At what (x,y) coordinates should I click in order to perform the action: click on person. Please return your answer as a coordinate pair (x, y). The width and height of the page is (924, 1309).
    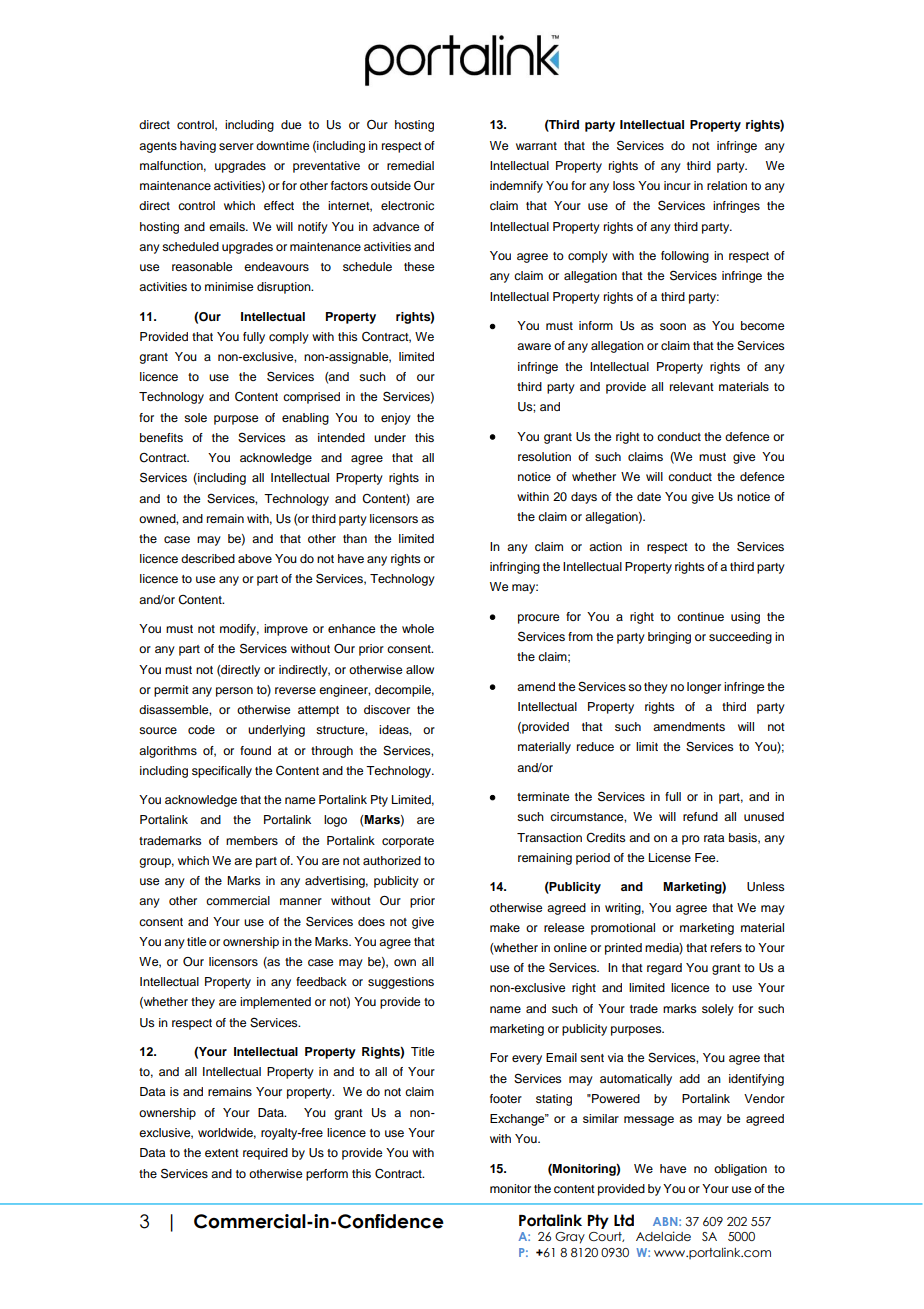
    Looking at the image, I should click on (234, 692).
